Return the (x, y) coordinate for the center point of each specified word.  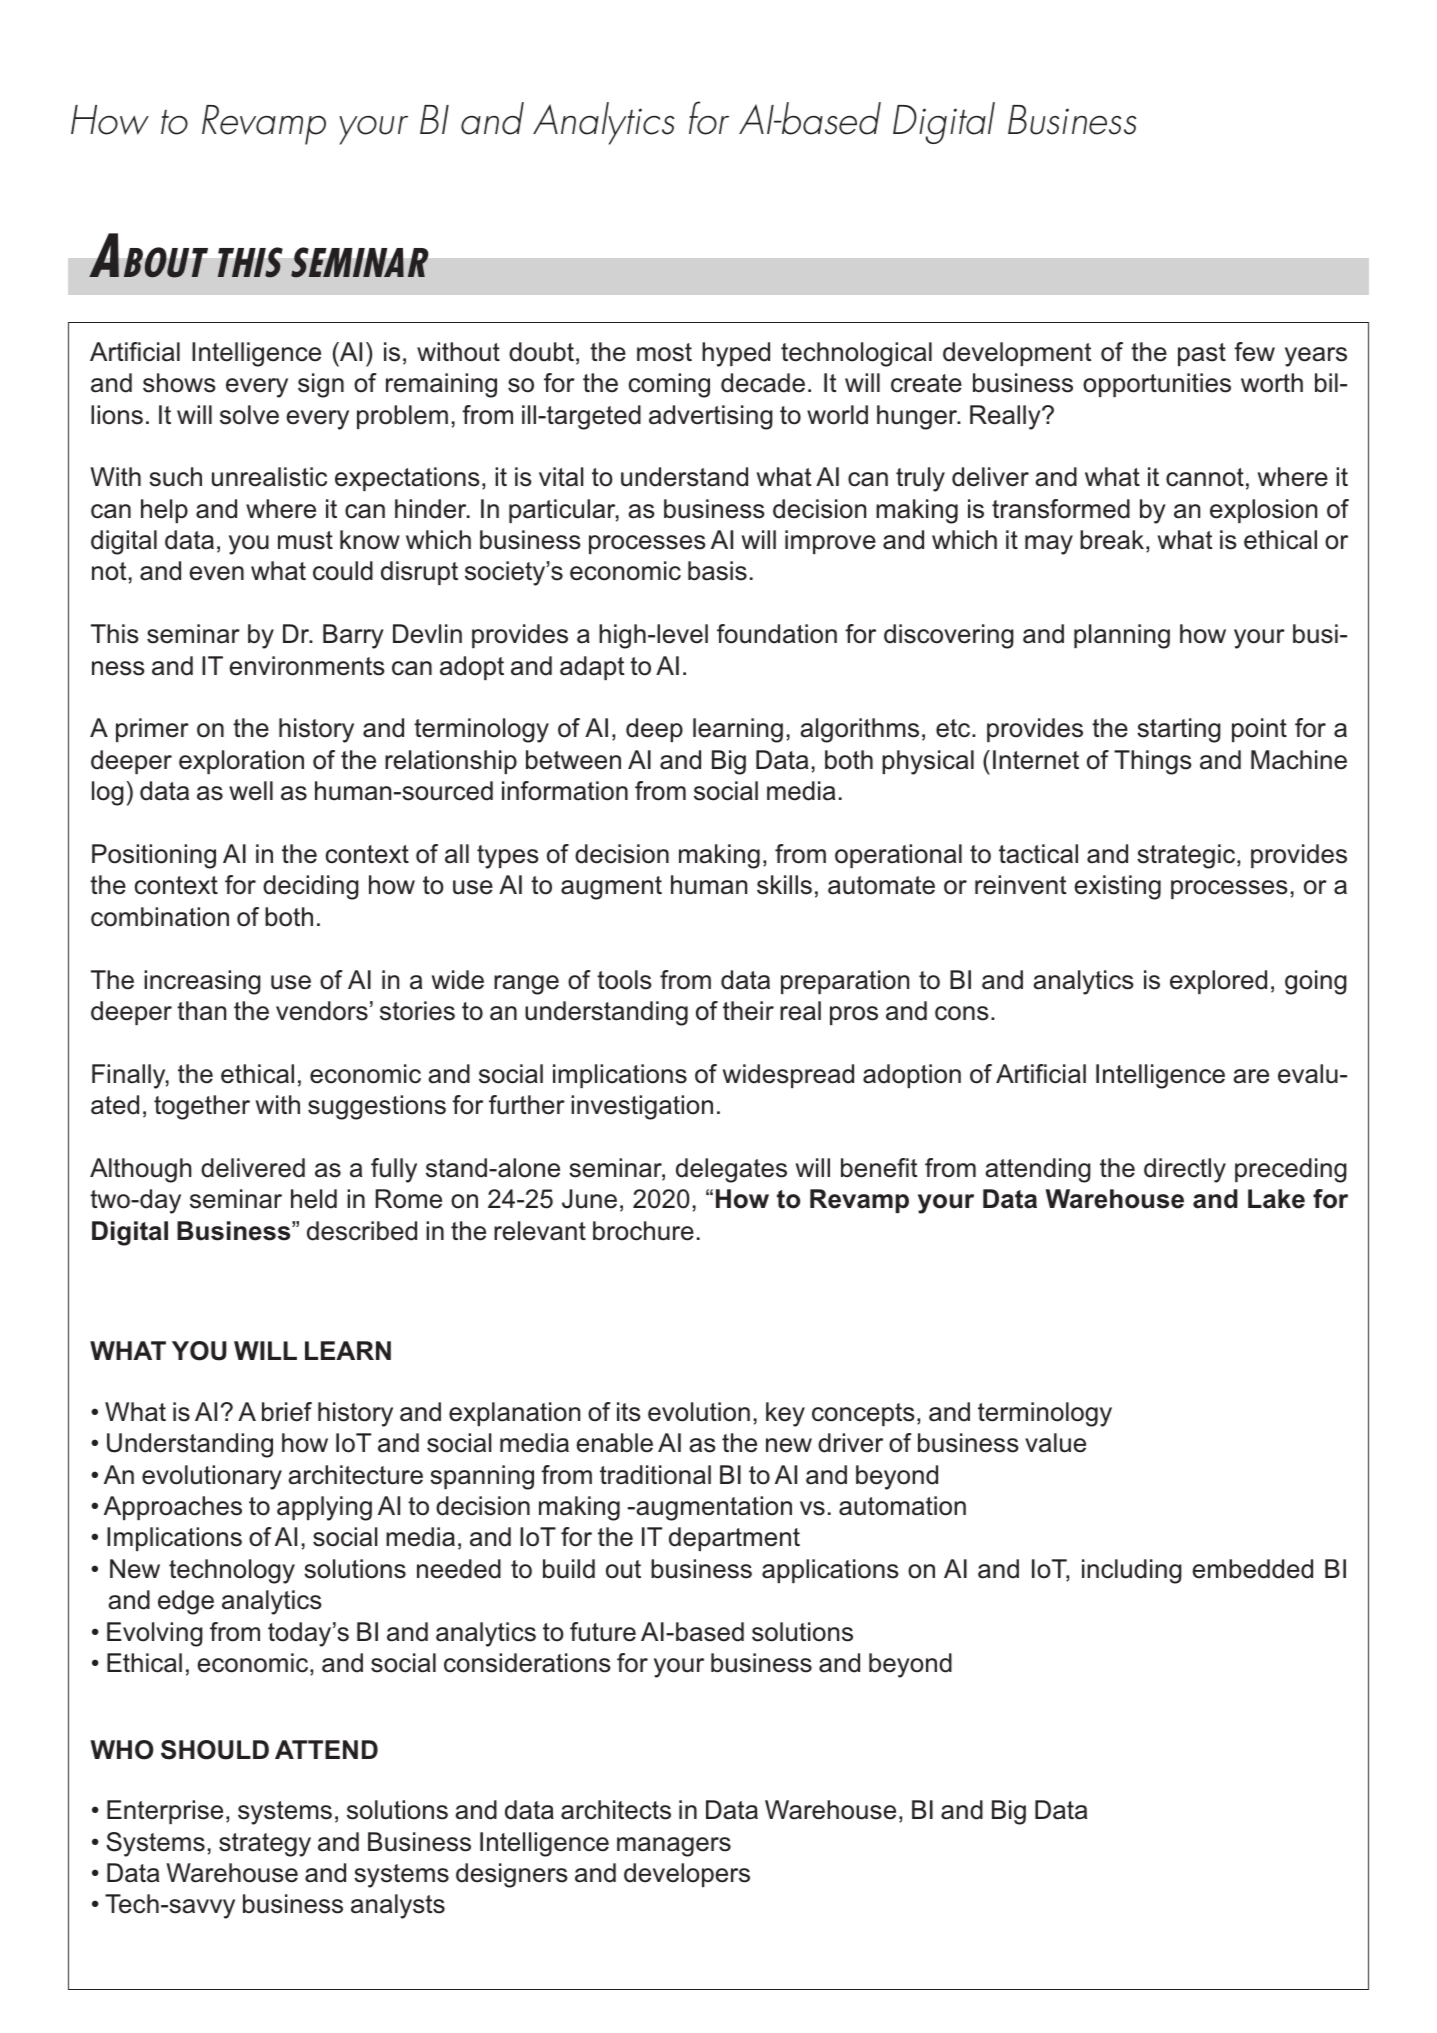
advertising (711, 417)
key (785, 1414)
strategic (1187, 856)
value (1055, 1443)
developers (687, 1875)
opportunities (1157, 385)
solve (249, 415)
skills (784, 885)
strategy (265, 1845)
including (1132, 1571)
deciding (311, 887)
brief (287, 1412)
